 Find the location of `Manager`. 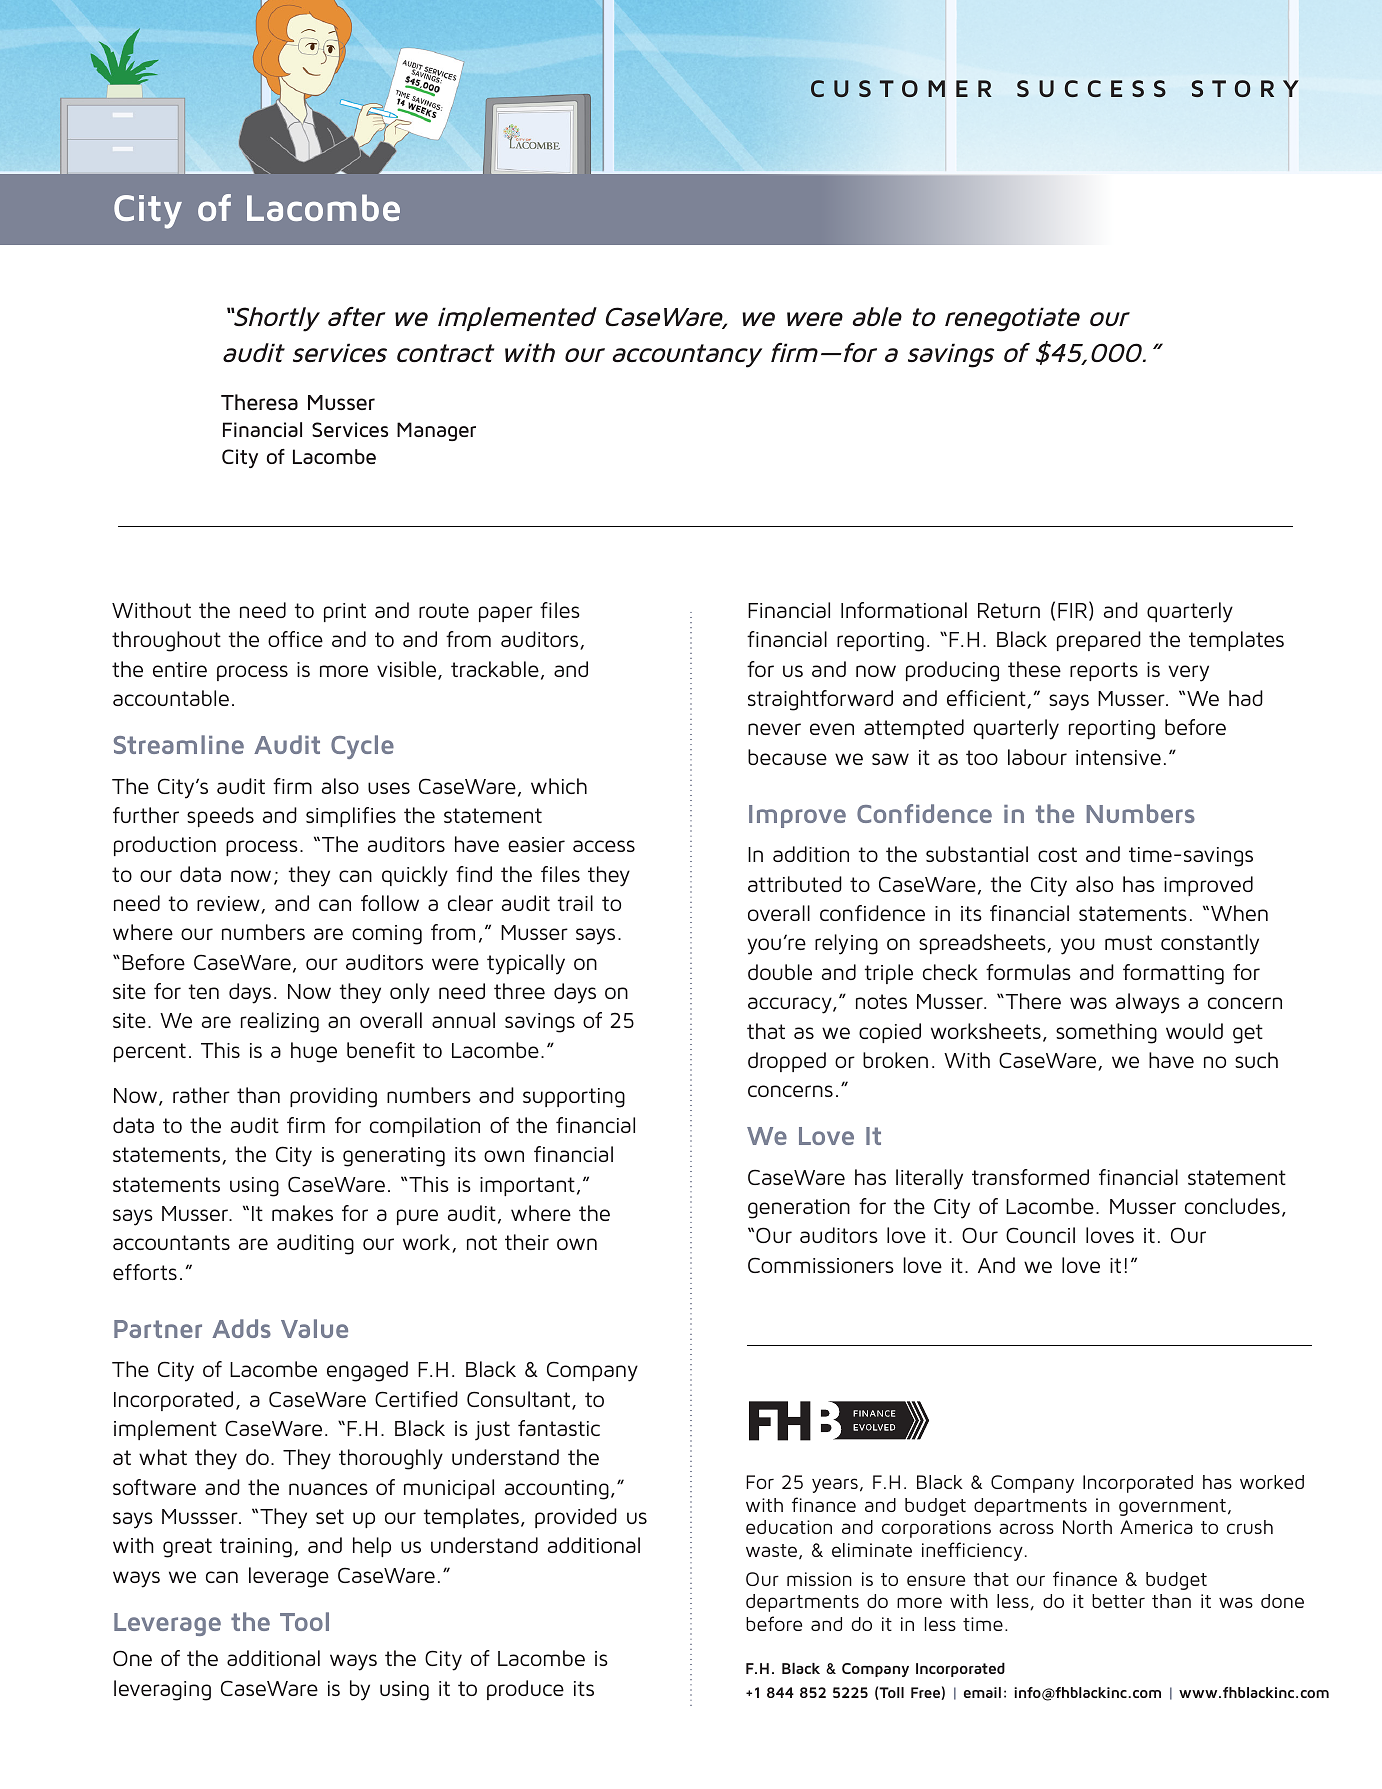

Manager is located at coordinates (436, 431).
